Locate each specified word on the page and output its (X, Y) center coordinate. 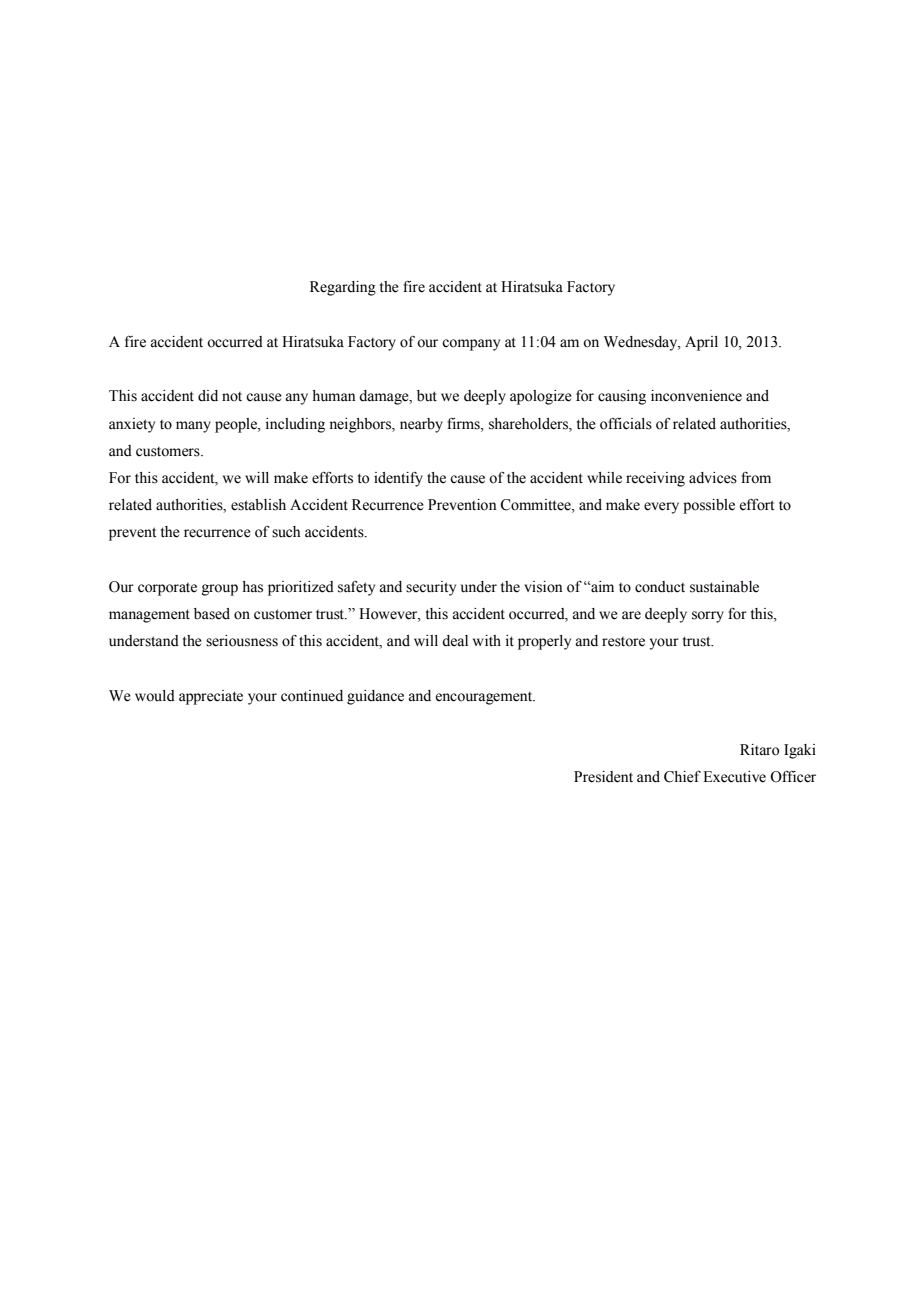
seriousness (242, 641)
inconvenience (696, 396)
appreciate (211, 697)
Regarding (343, 288)
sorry (708, 617)
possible (709, 506)
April (701, 343)
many (193, 427)
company (471, 345)
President (603, 777)
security (431, 588)
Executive (734, 777)
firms (464, 424)
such (286, 532)
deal (455, 641)
